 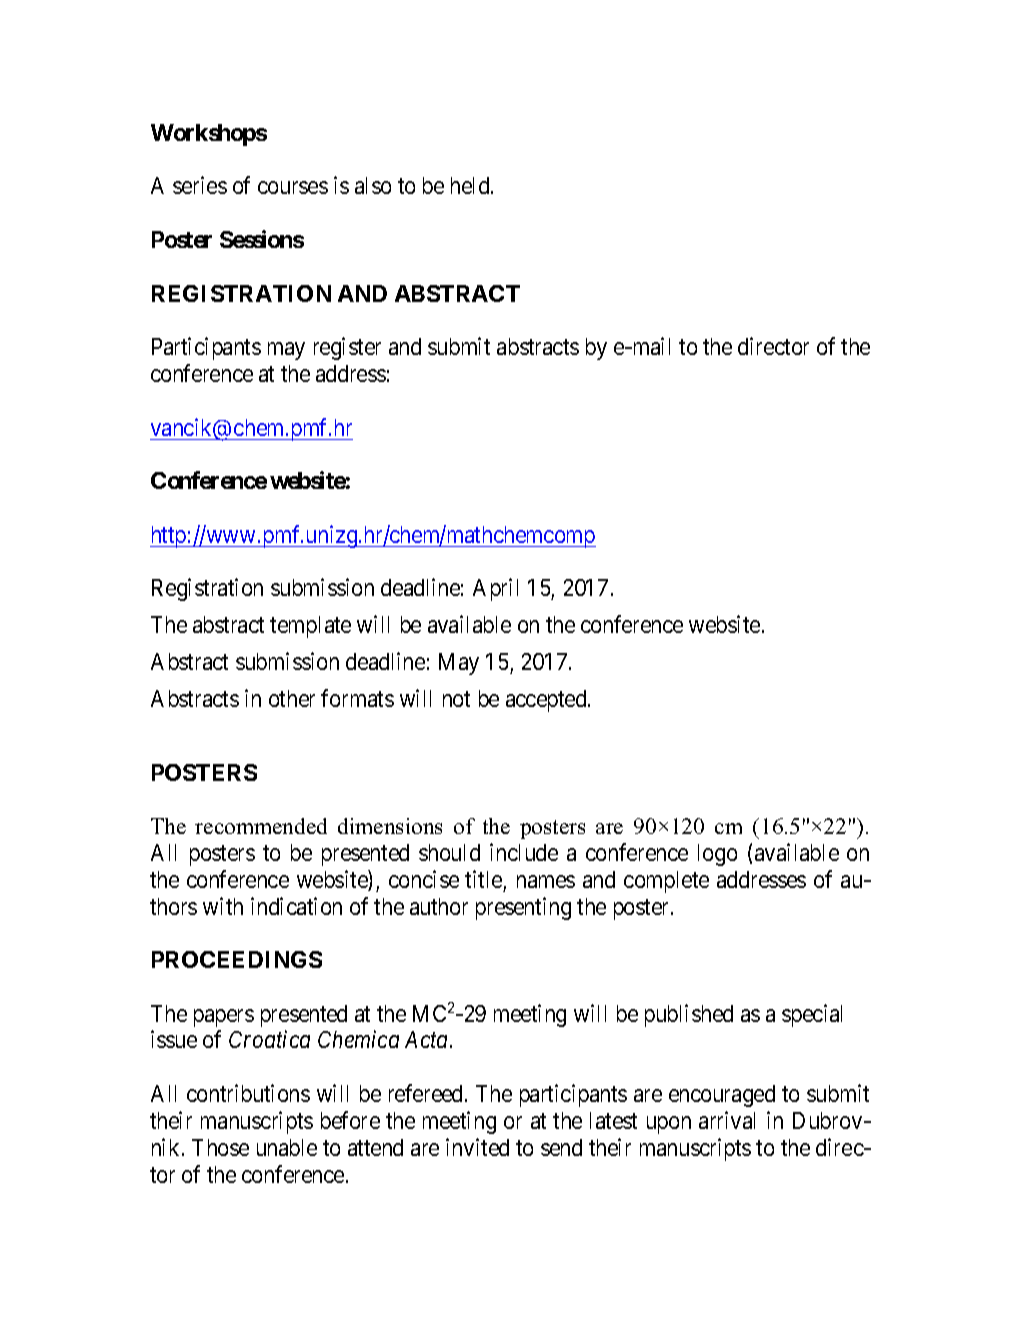 I want to click on logo, so click(x=717, y=855).
